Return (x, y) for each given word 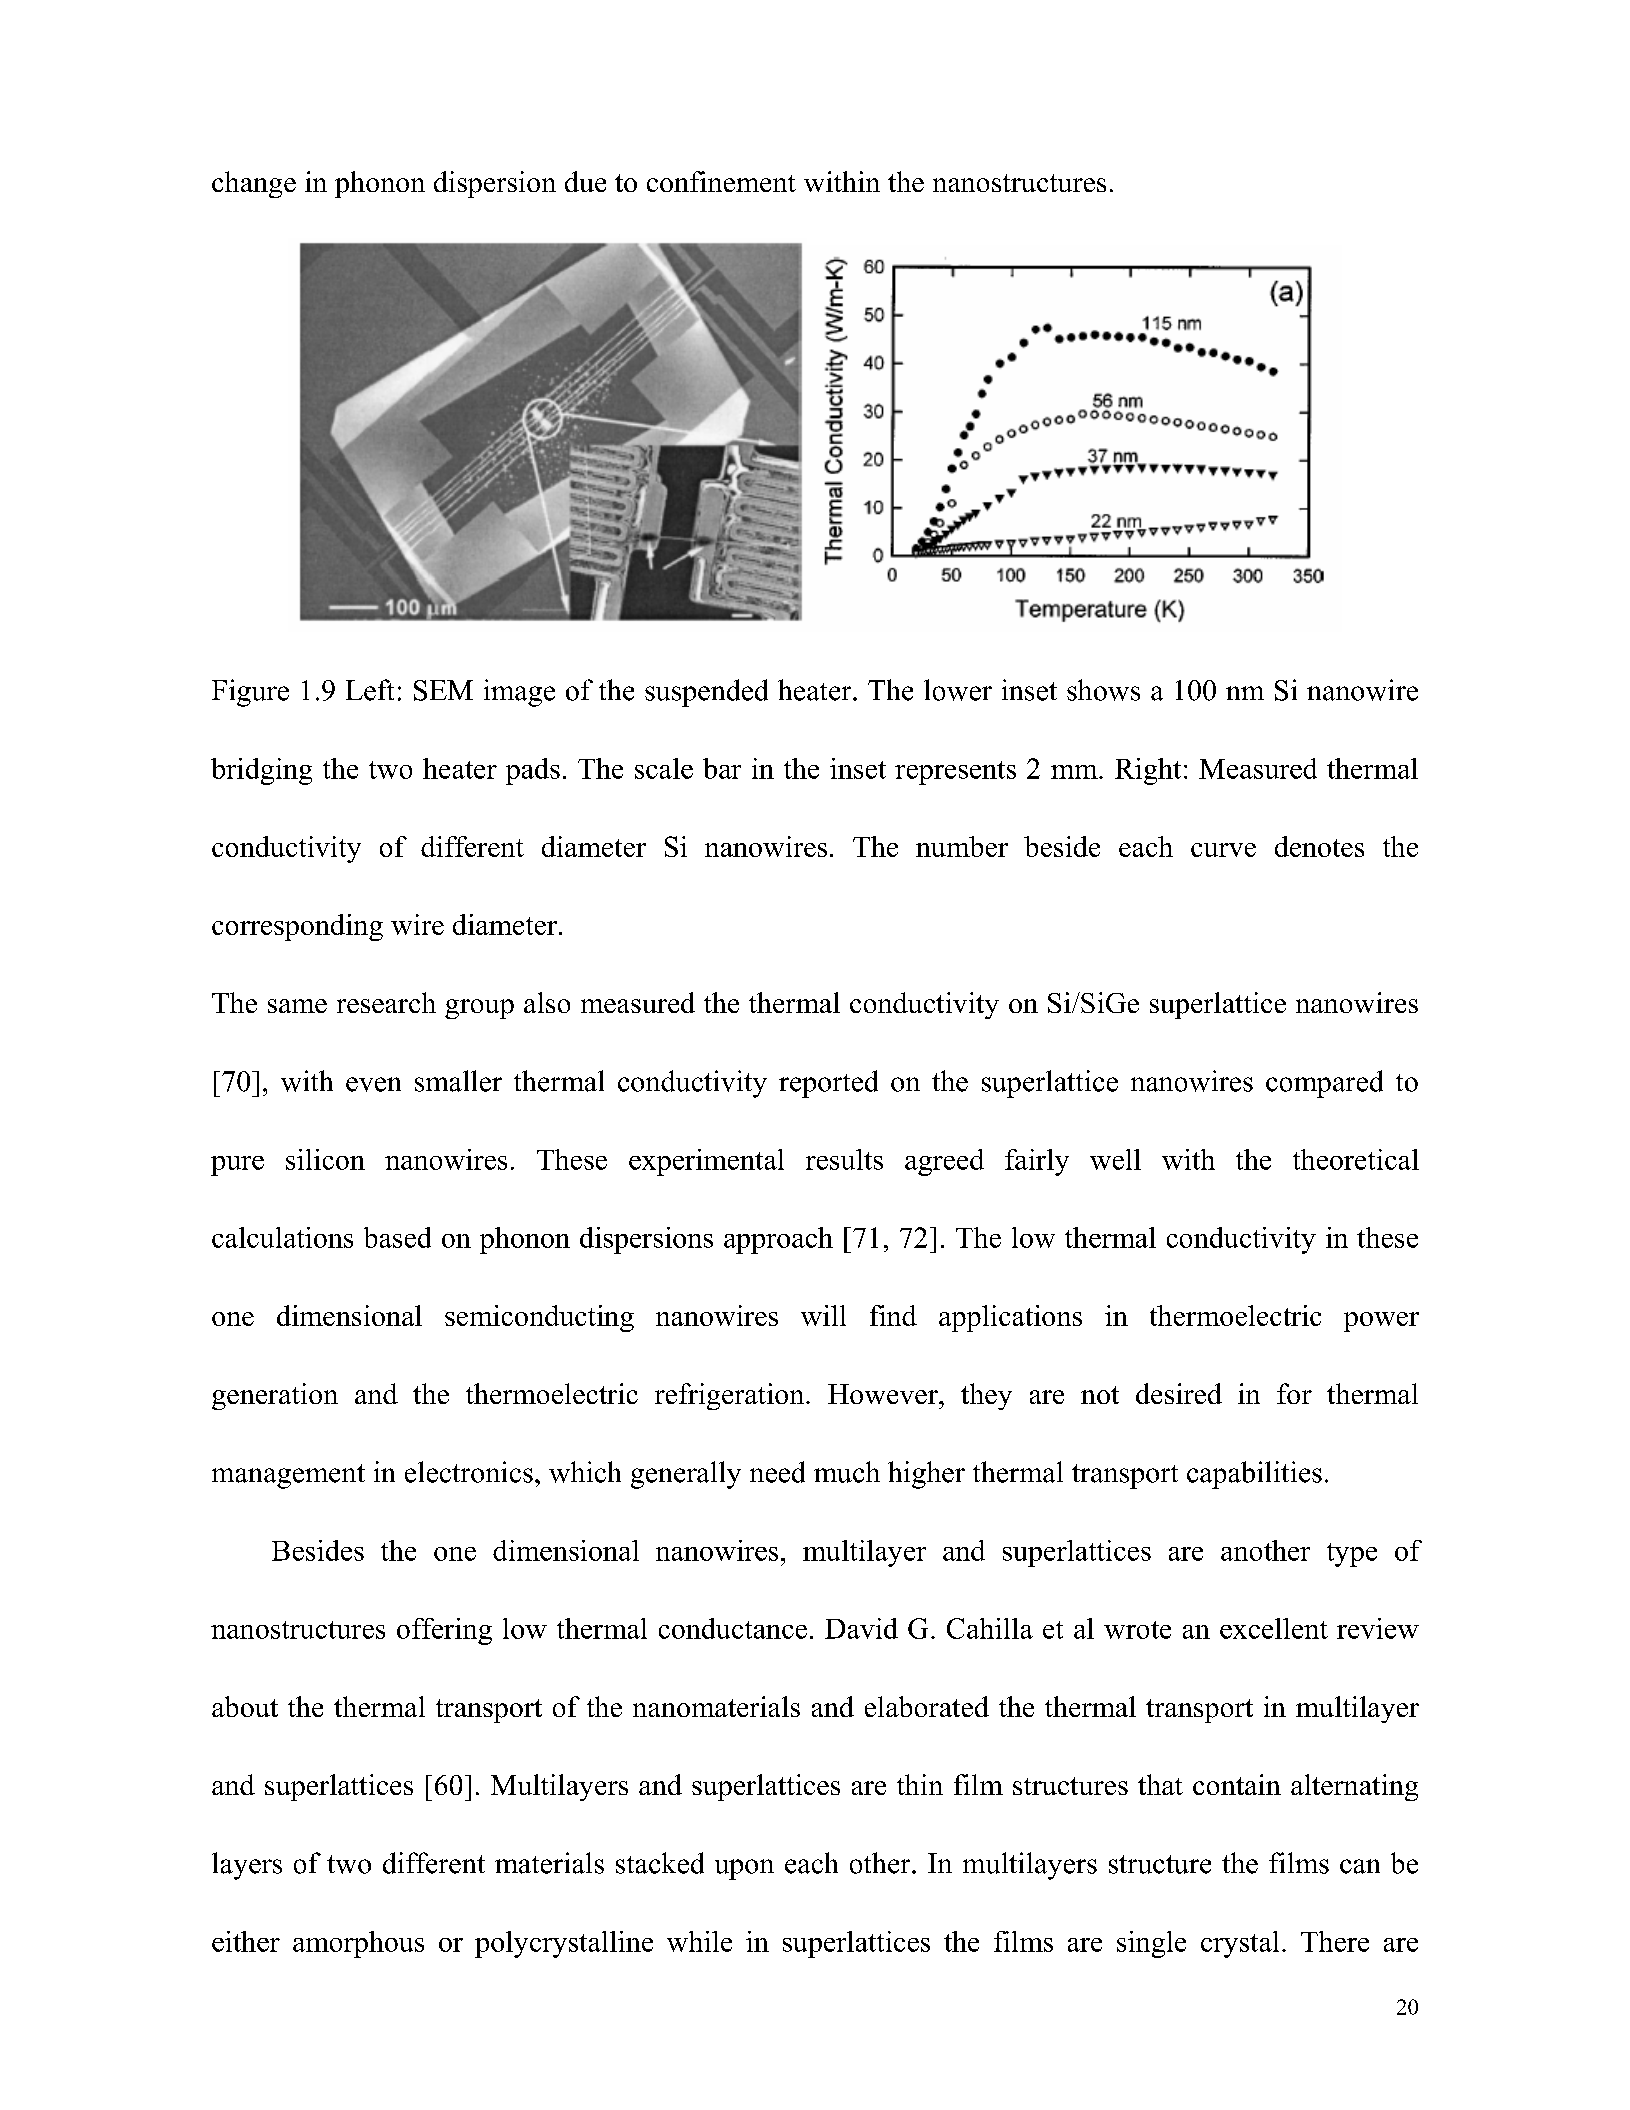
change (254, 184)
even (373, 1084)
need (777, 1472)
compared (1324, 1084)
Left (370, 690)
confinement (721, 181)
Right (1148, 771)
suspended (706, 693)
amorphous (358, 1944)
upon (744, 1869)
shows (1103, 690)
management (288, 1476)
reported (828, 1084)
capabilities (1254, 1475)
